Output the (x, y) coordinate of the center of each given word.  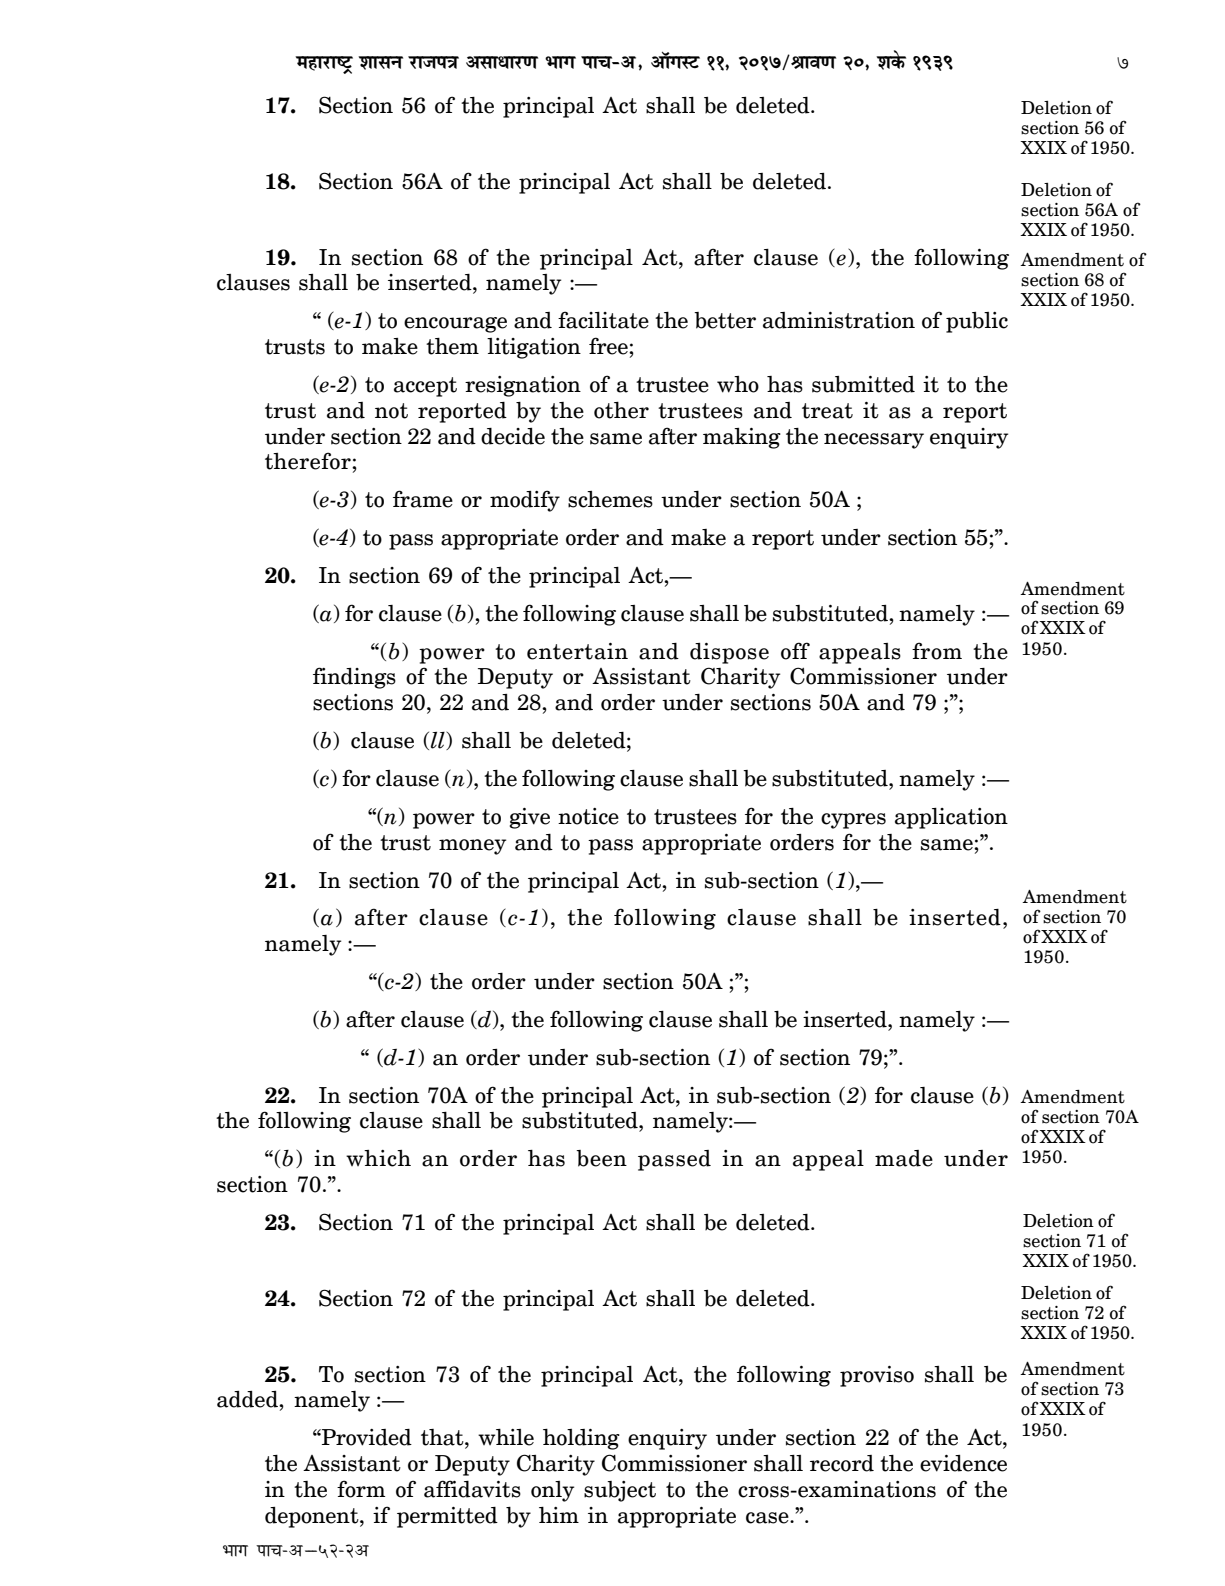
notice (588, 816)
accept (425, 387)
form (361, 1489)
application (951, 818)
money (472, 847)
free (609, 346)
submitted (863, 384)
